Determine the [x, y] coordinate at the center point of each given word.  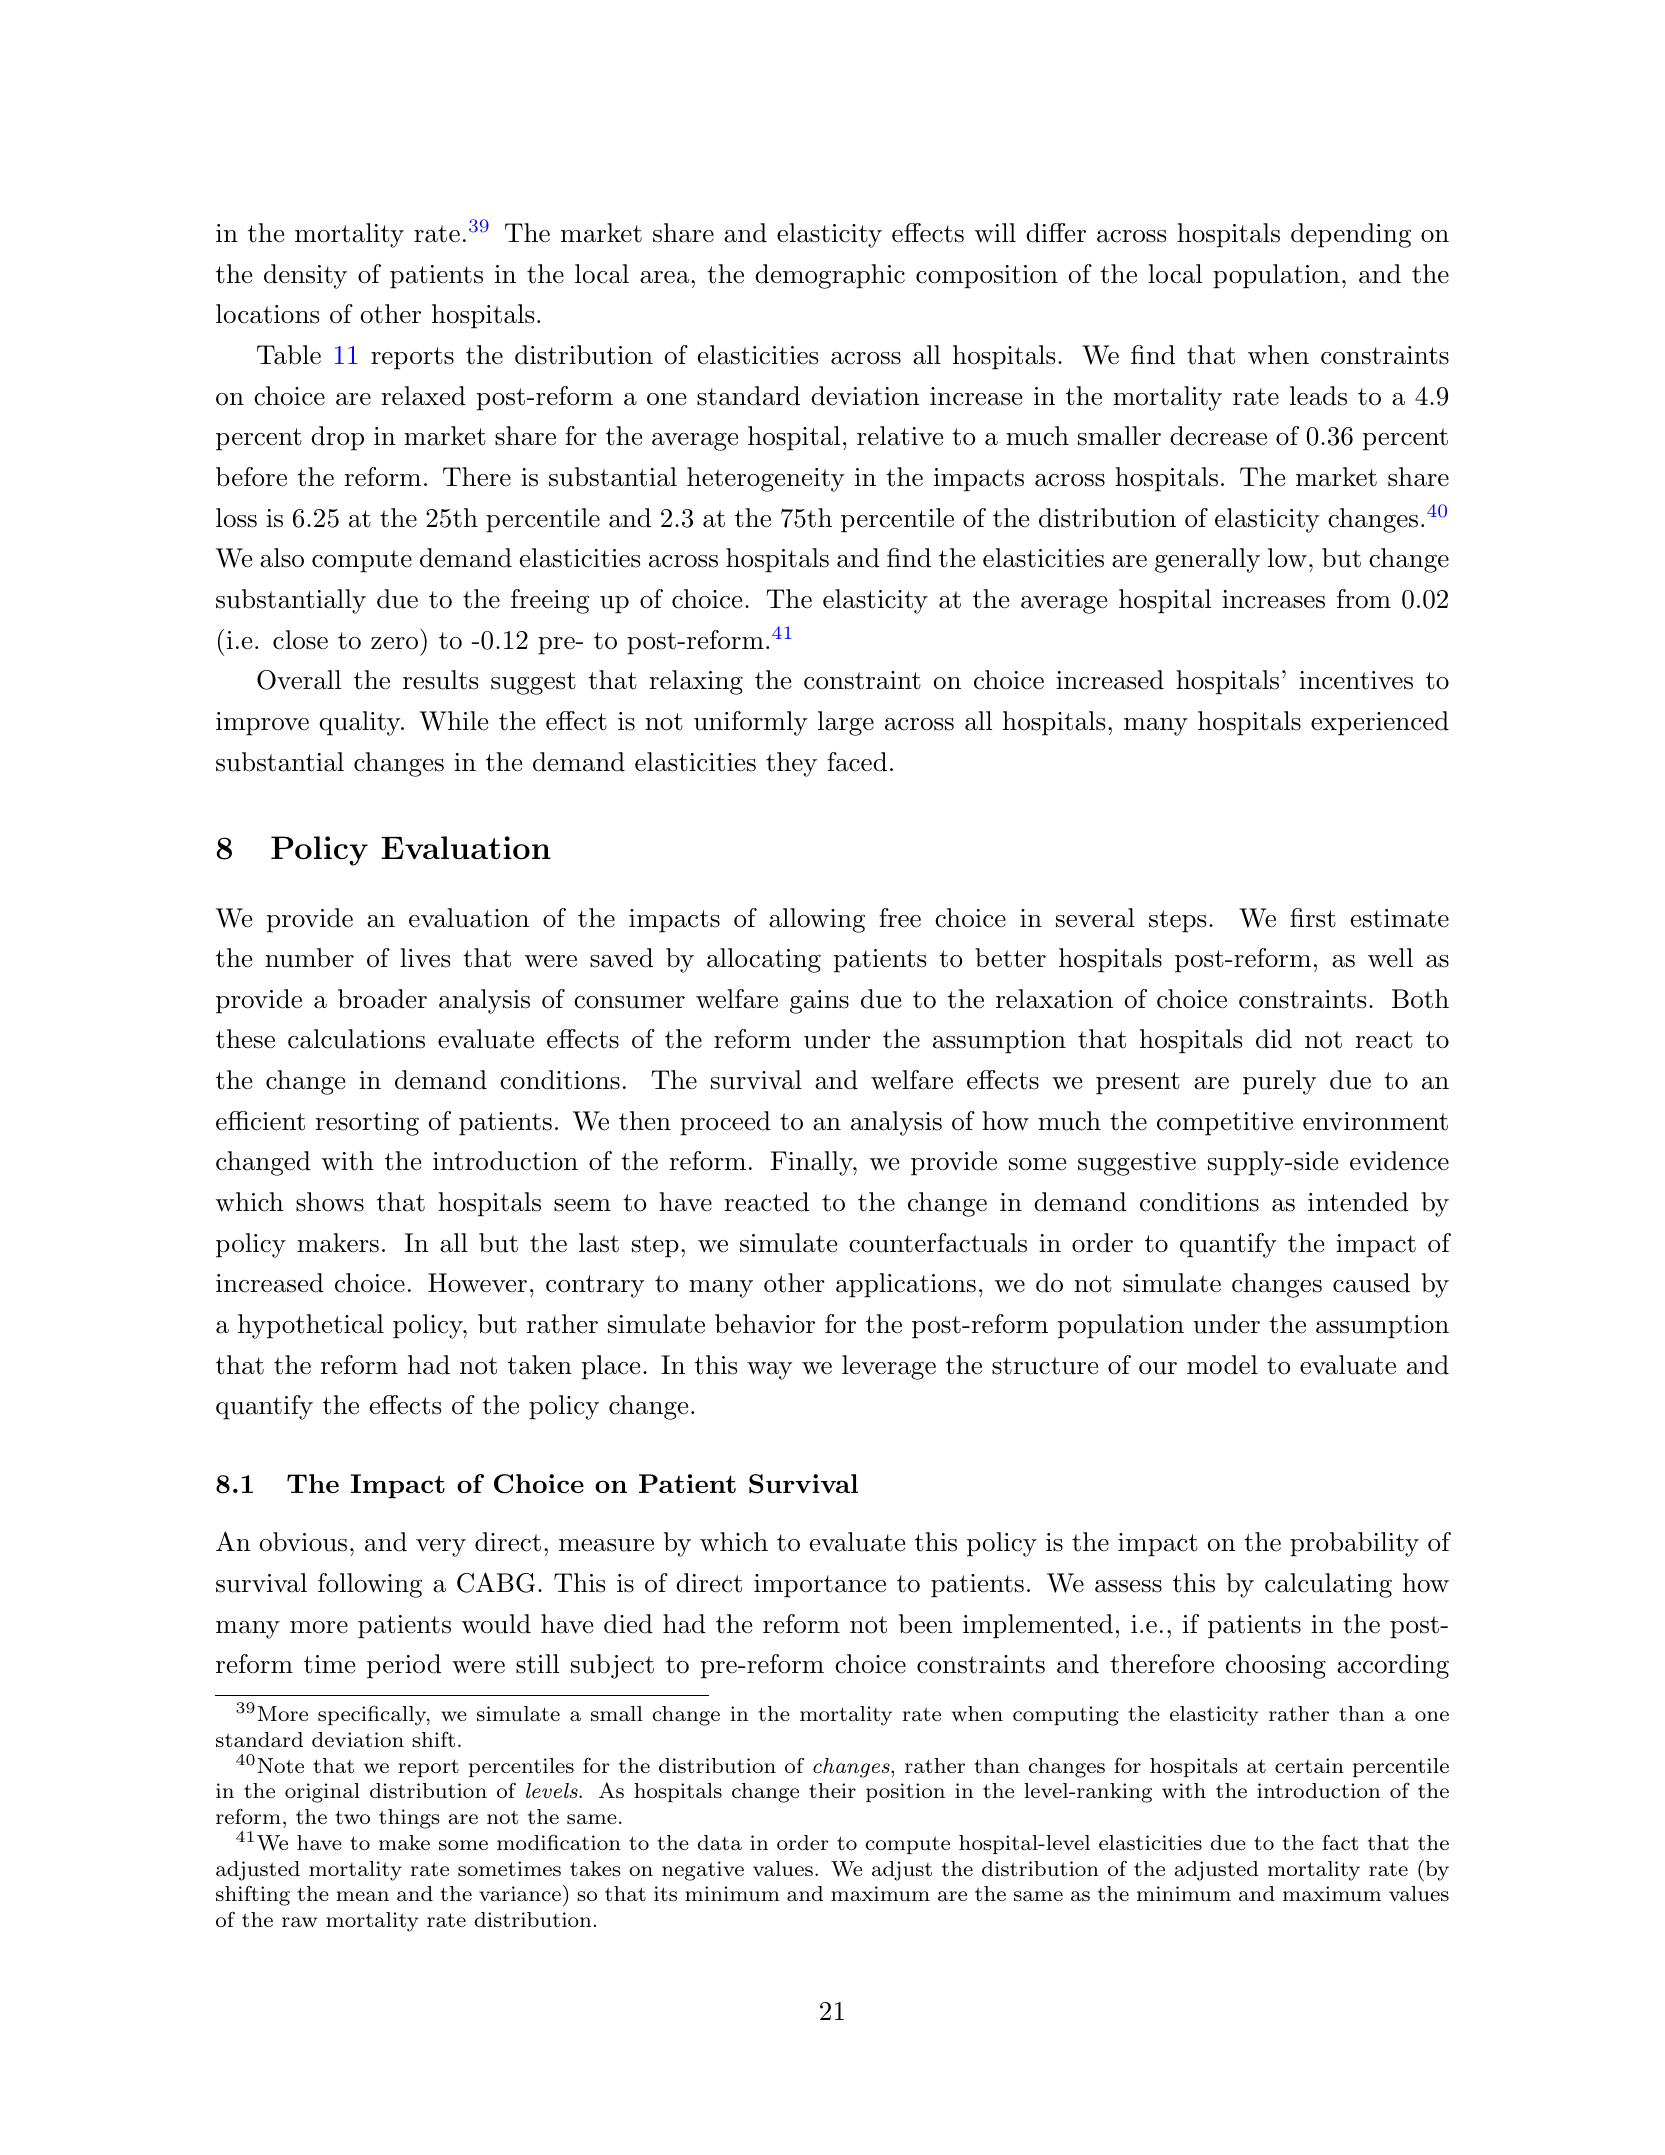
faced [857, 762]
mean [362, 1896]
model [1222, 1365]
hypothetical [311, 1326]
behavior [765, 1324]
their [832, 1790]
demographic [830, 276]
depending [1351, 235]
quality [361, 723]
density [305, 276]
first [1313, 918]
